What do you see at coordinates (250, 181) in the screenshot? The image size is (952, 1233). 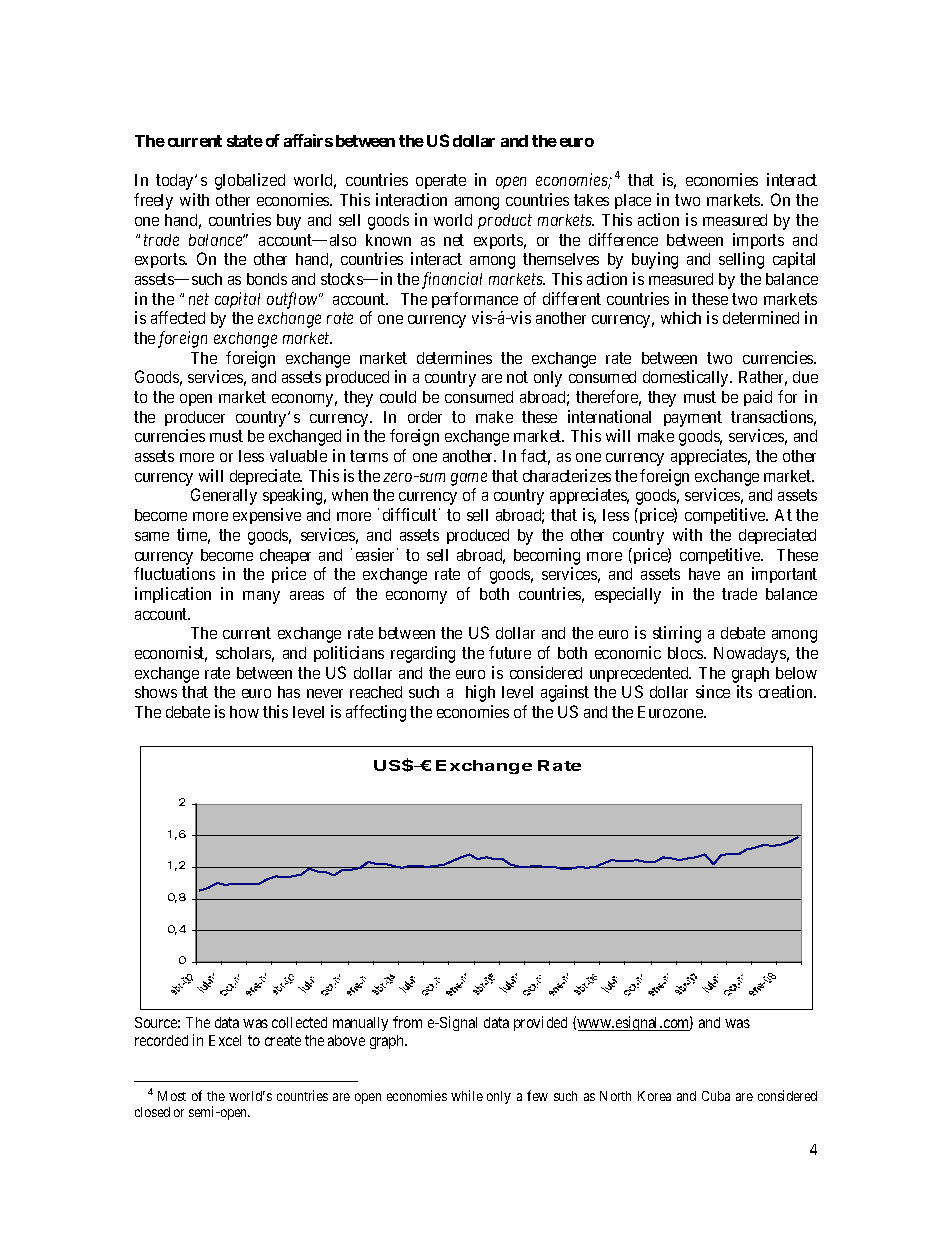 I see `globalized` at bounding box center [250, 181].
